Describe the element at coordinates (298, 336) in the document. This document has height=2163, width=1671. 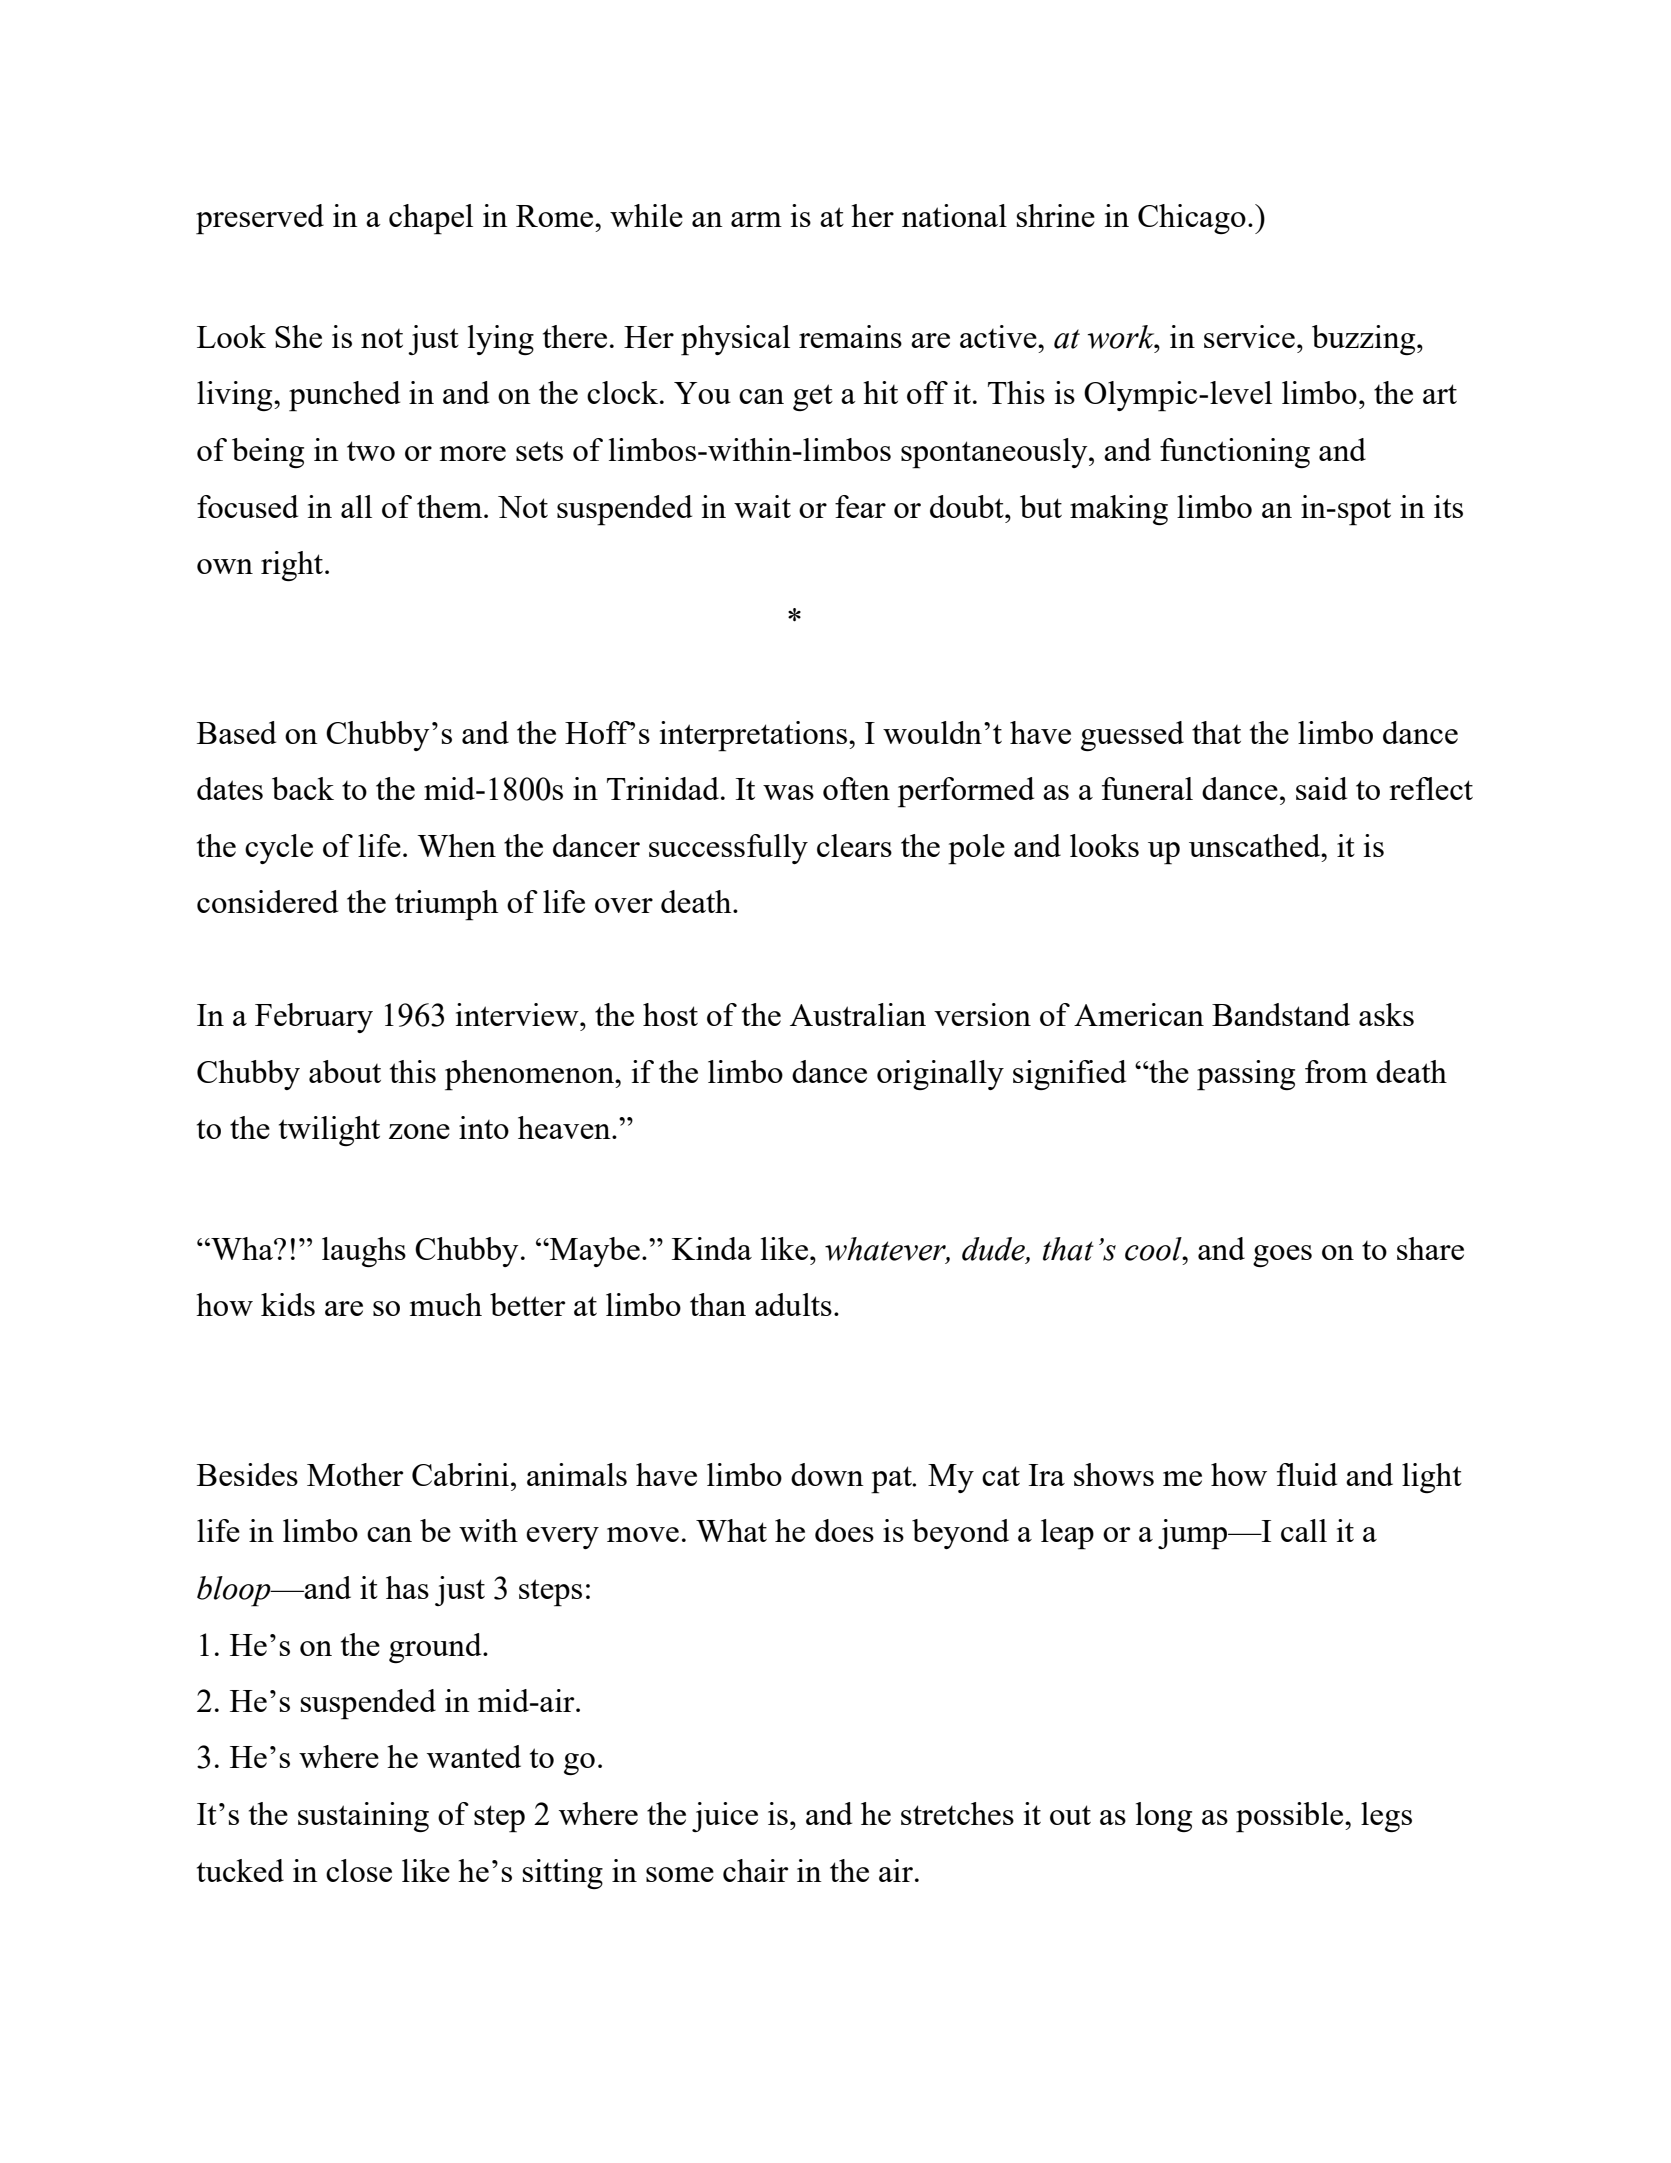
I see `She` at that location.
